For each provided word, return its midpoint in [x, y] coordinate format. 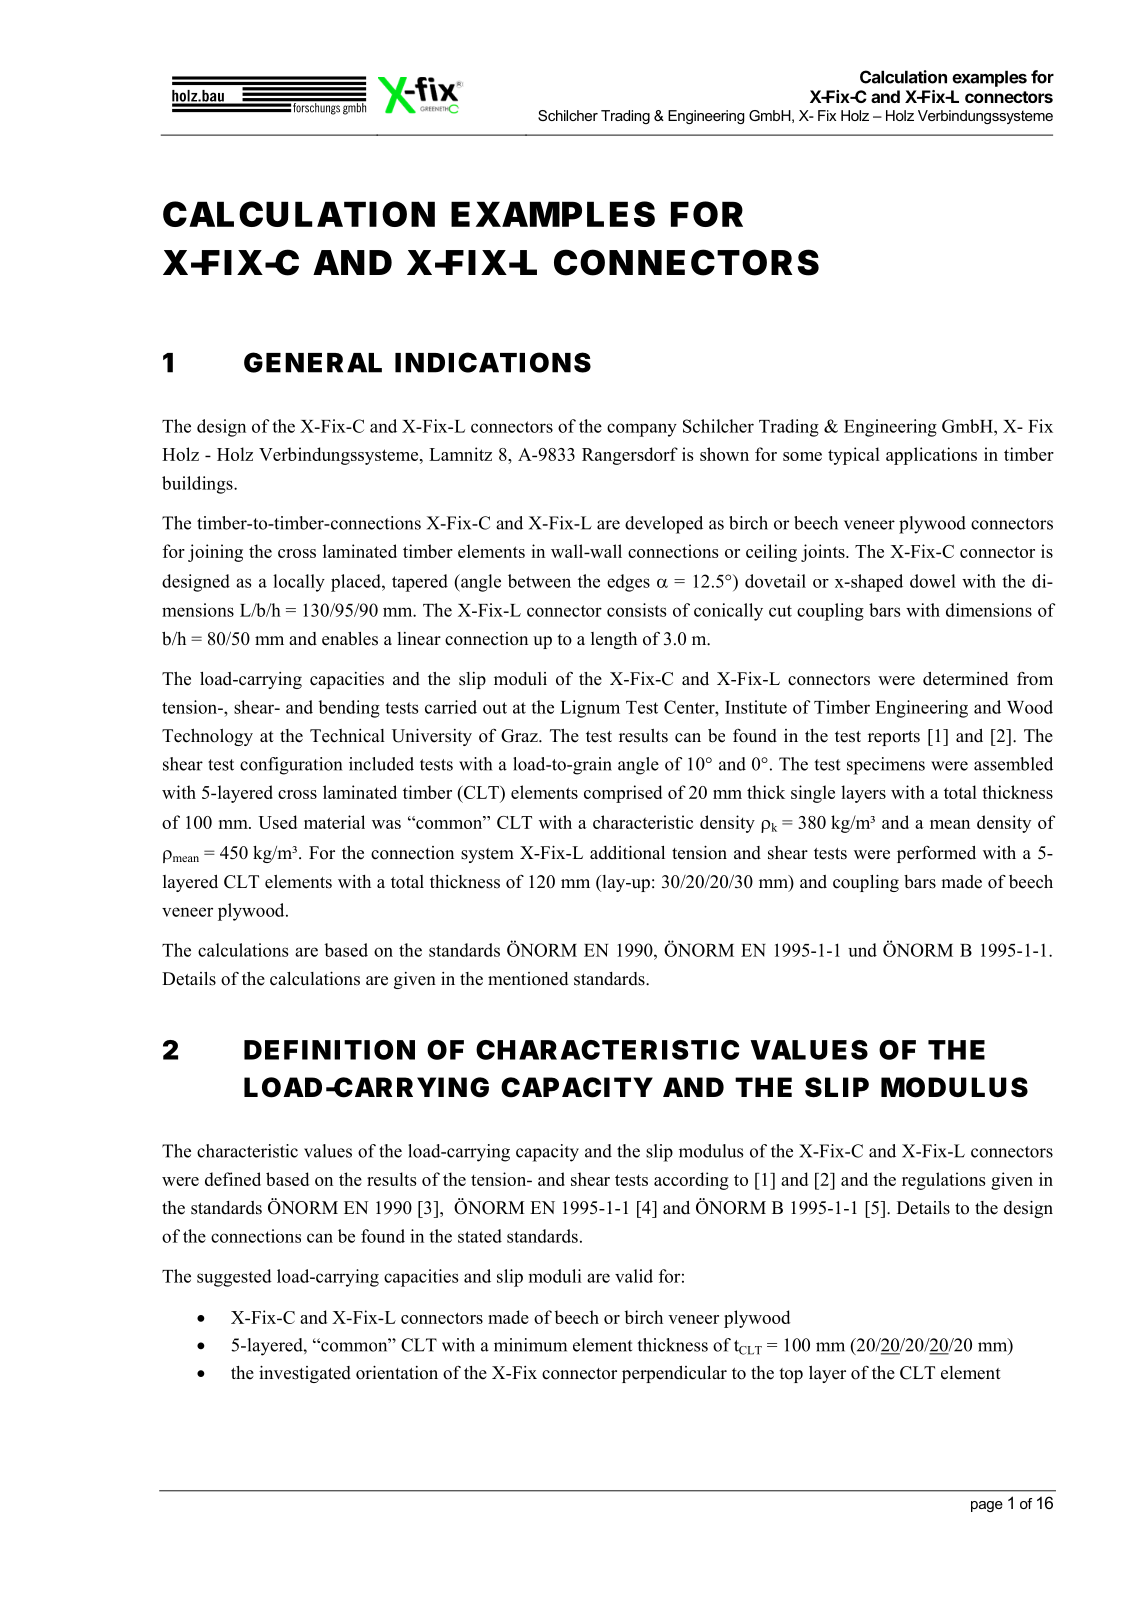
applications [931, 456]
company [642, 430]
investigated [305, 1374]
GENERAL [313, 362]
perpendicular [674, 1374]
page [987, 1506]
